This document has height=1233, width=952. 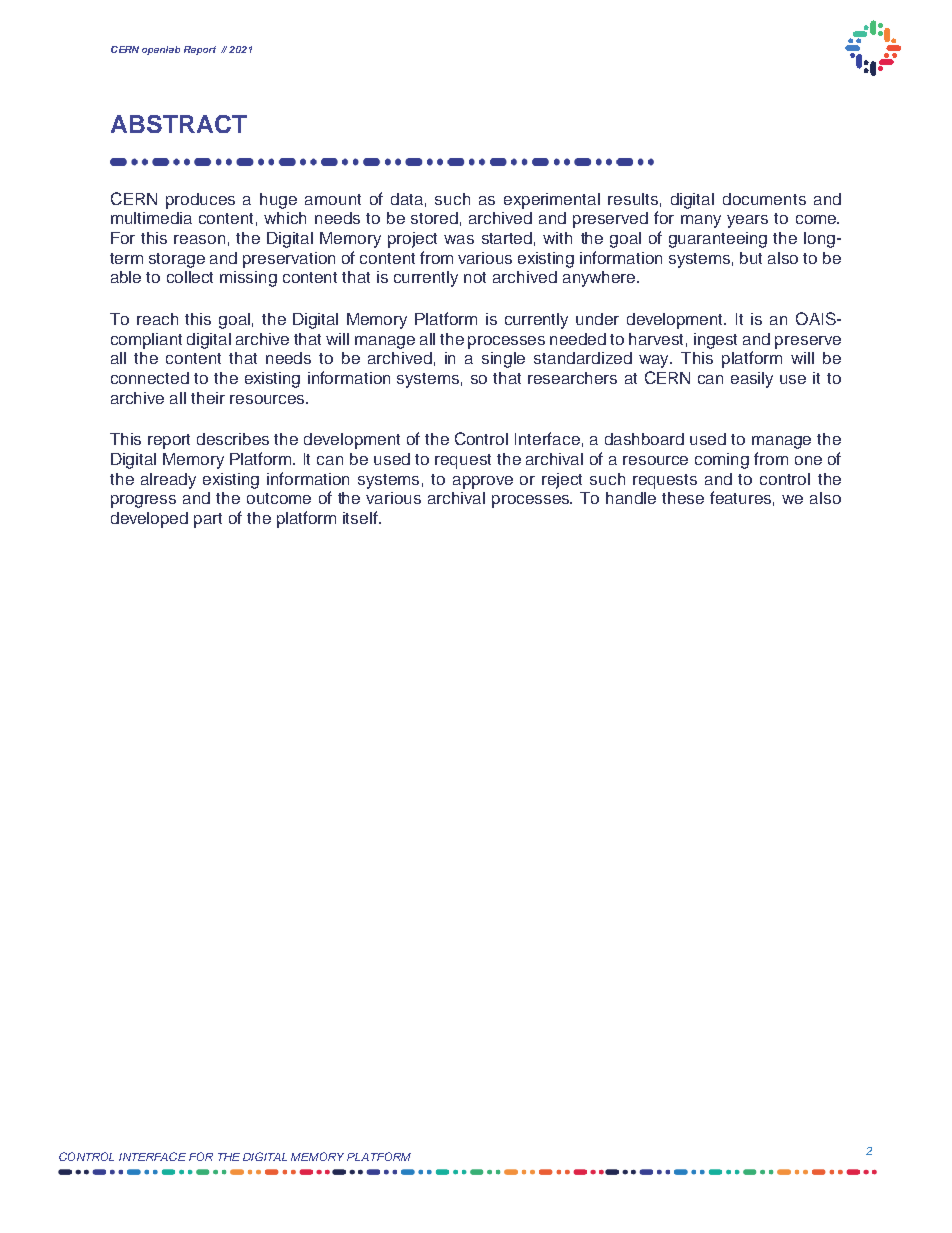 I want to click on but, so click(x=751, y=258).
